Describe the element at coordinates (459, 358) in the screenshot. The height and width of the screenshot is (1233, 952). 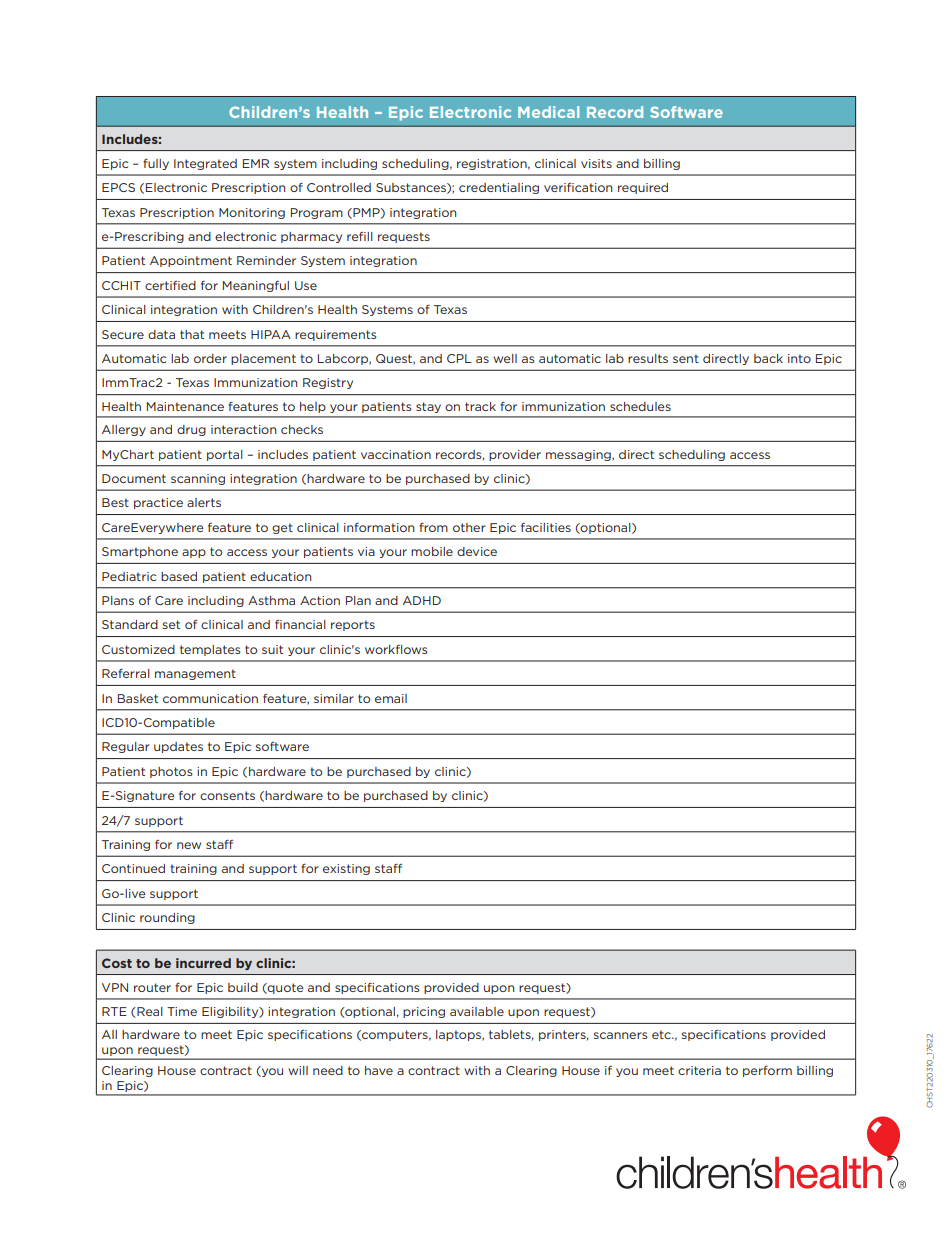
I see `CPL` at that location.
